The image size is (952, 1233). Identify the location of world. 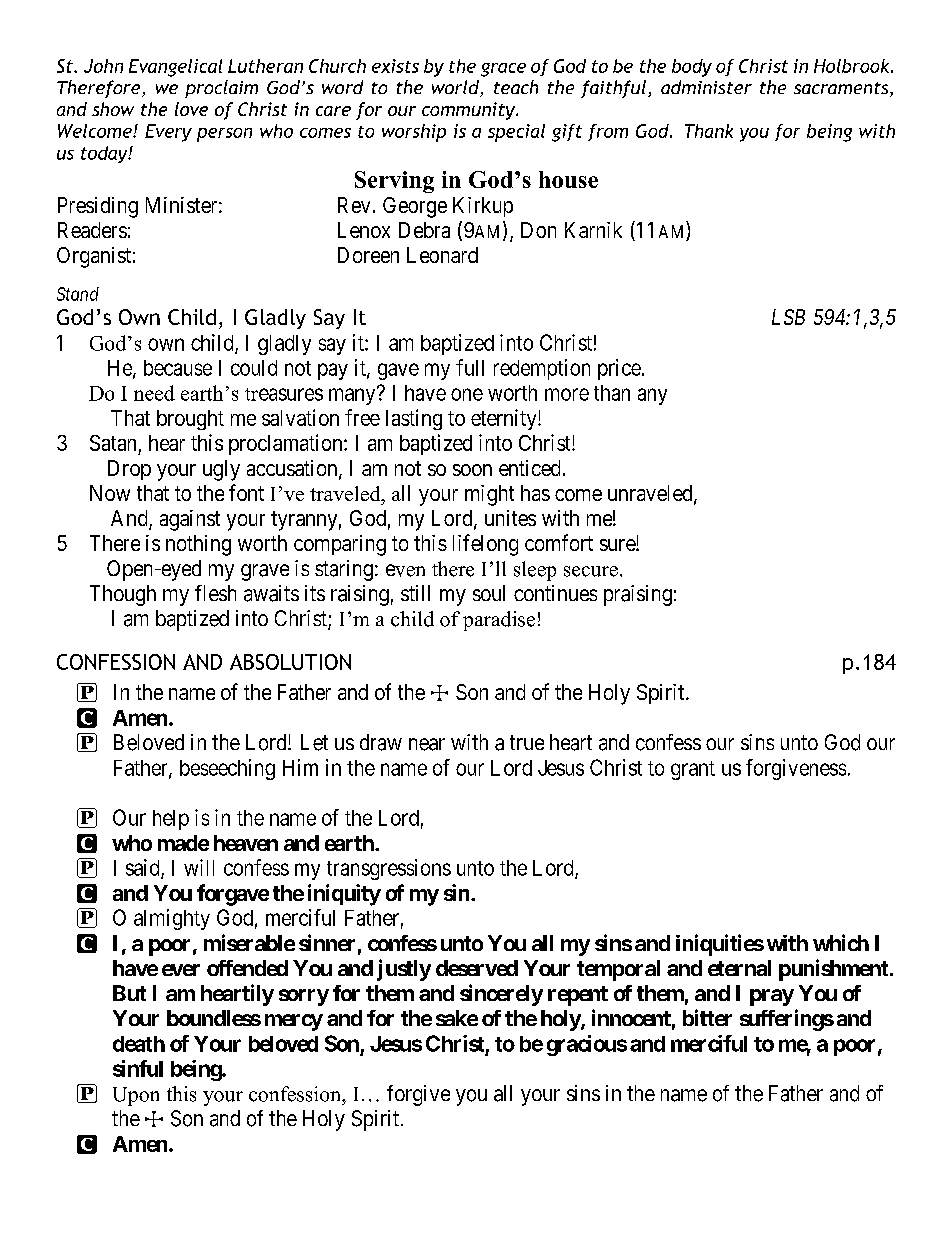
(456, 88).
